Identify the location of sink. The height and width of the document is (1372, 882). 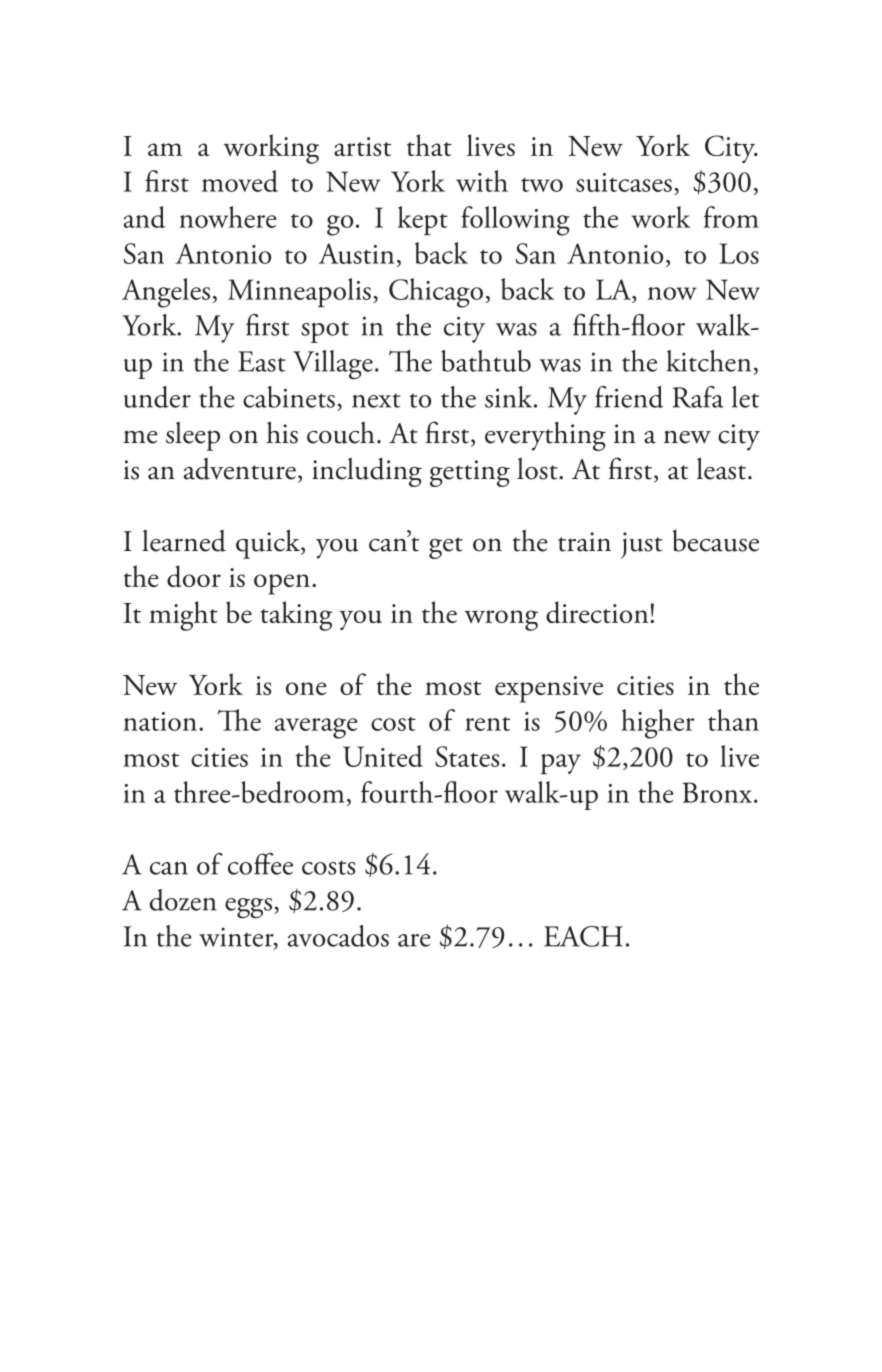
(510, 397).
